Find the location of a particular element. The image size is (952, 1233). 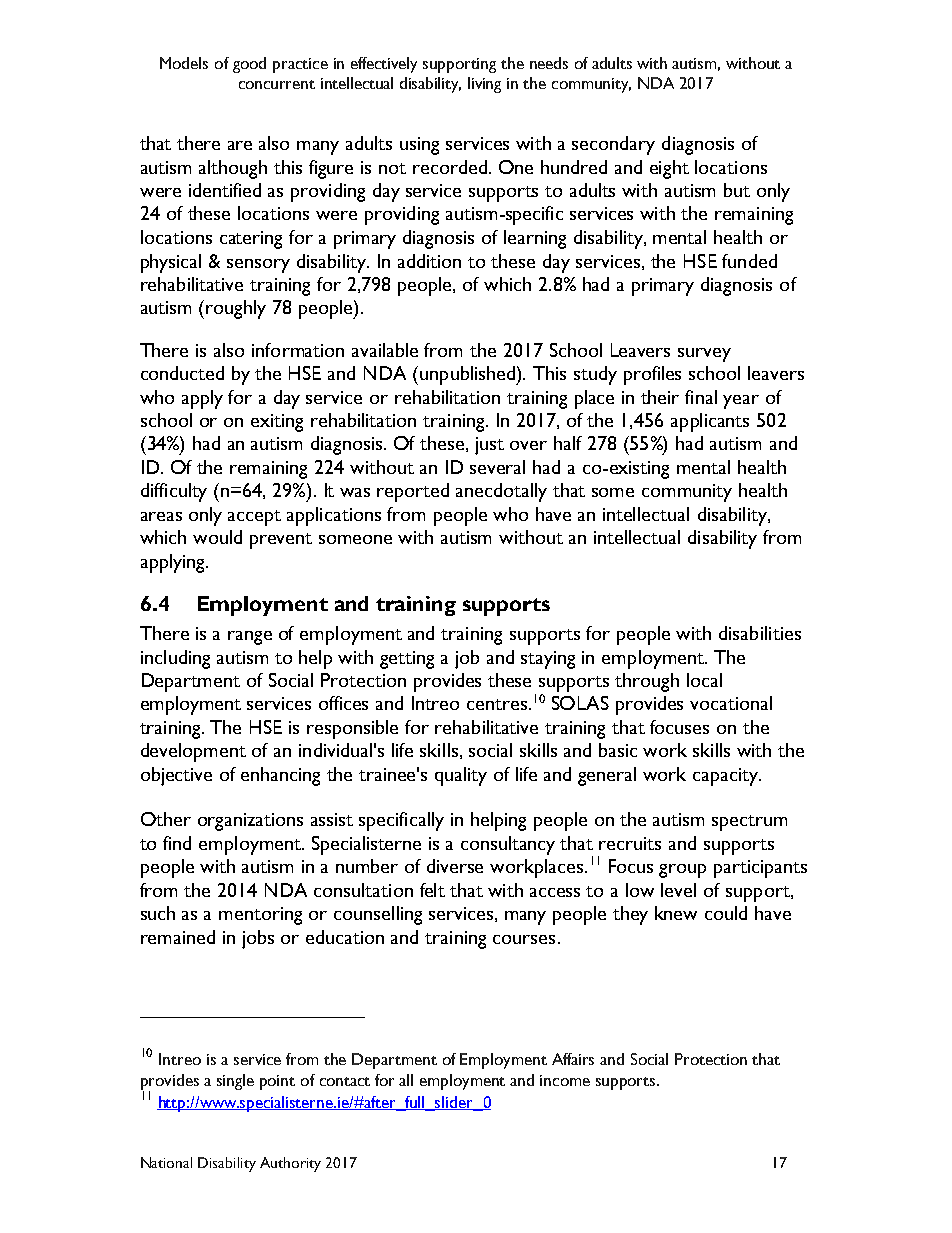

eight is located at coordinates (669, 169).
